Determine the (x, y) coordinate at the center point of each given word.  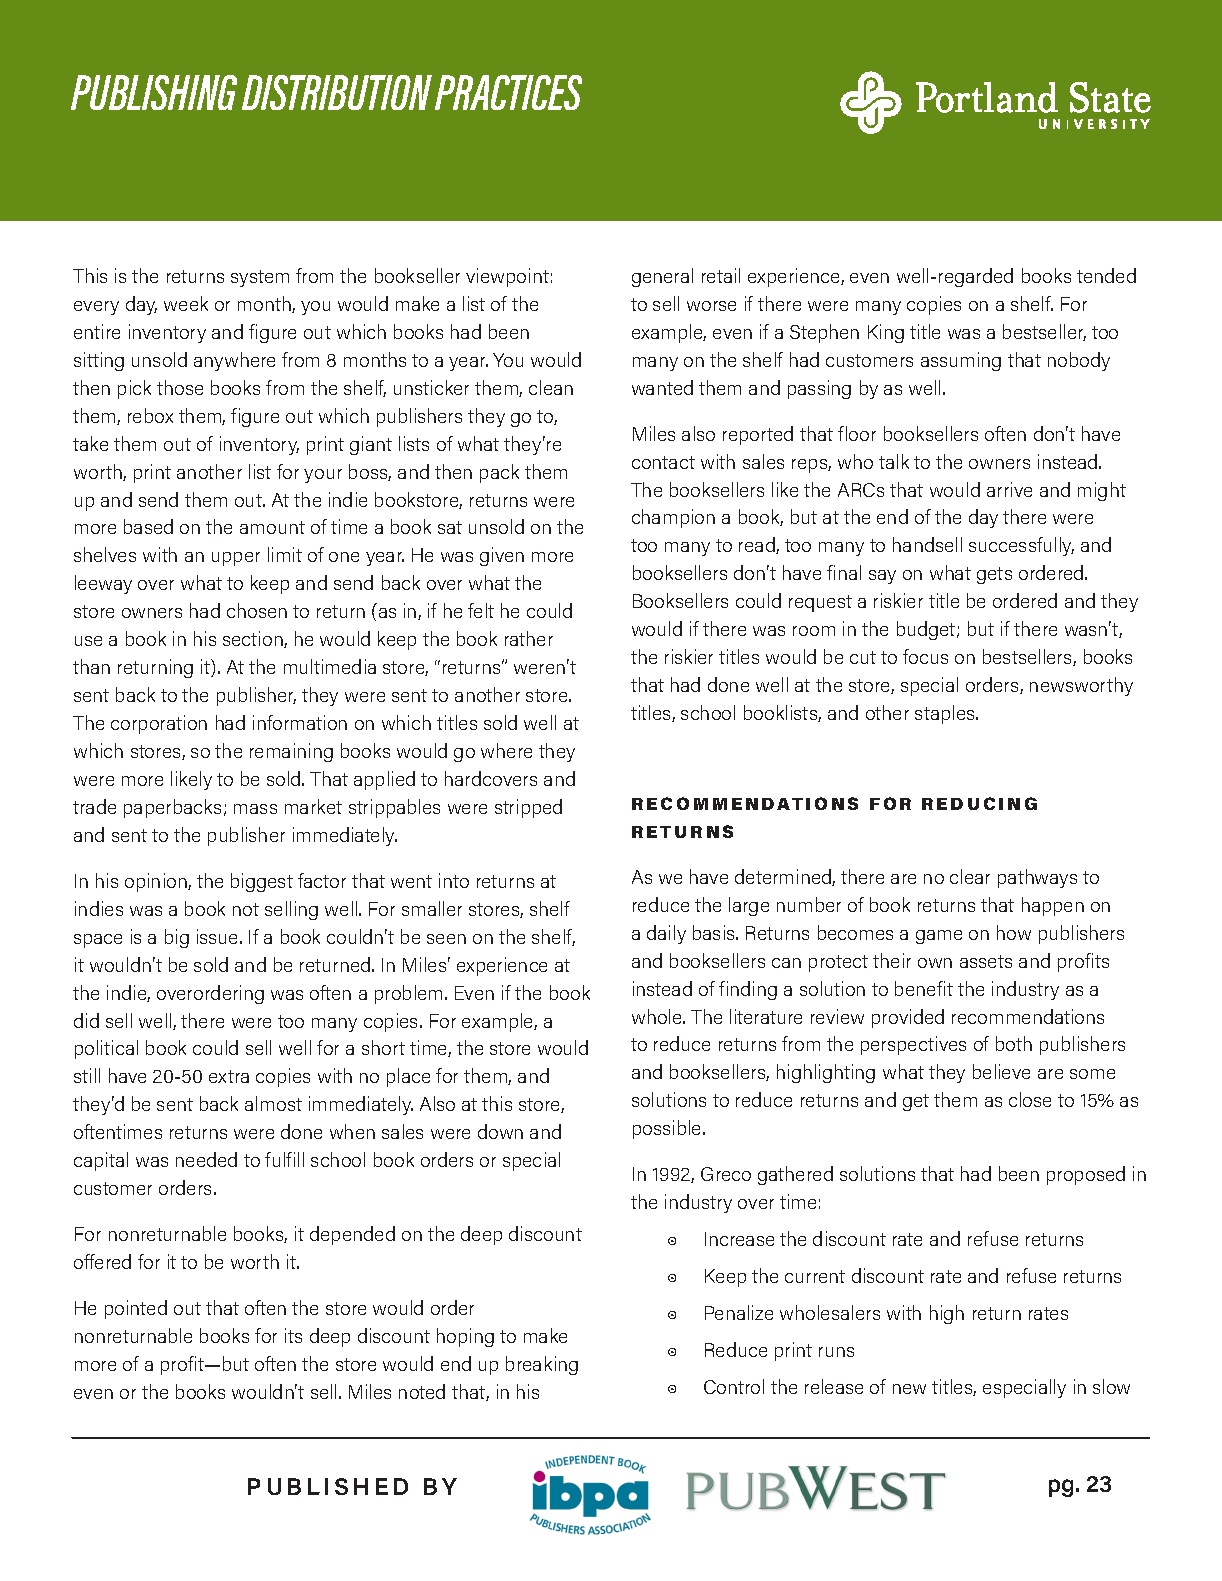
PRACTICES (508, 92)
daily (666, 934)
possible (668, 1129)
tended (1106, 275)
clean (551, 387)
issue (219, 936)
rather (529, 638)
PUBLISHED (328, 1486)
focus (925, 656)
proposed (1086, 1175)
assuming (961, 361)
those (180, 387)
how (1014, 932)
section (254, 639)
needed (206, 1159)
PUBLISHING (154, 92)
